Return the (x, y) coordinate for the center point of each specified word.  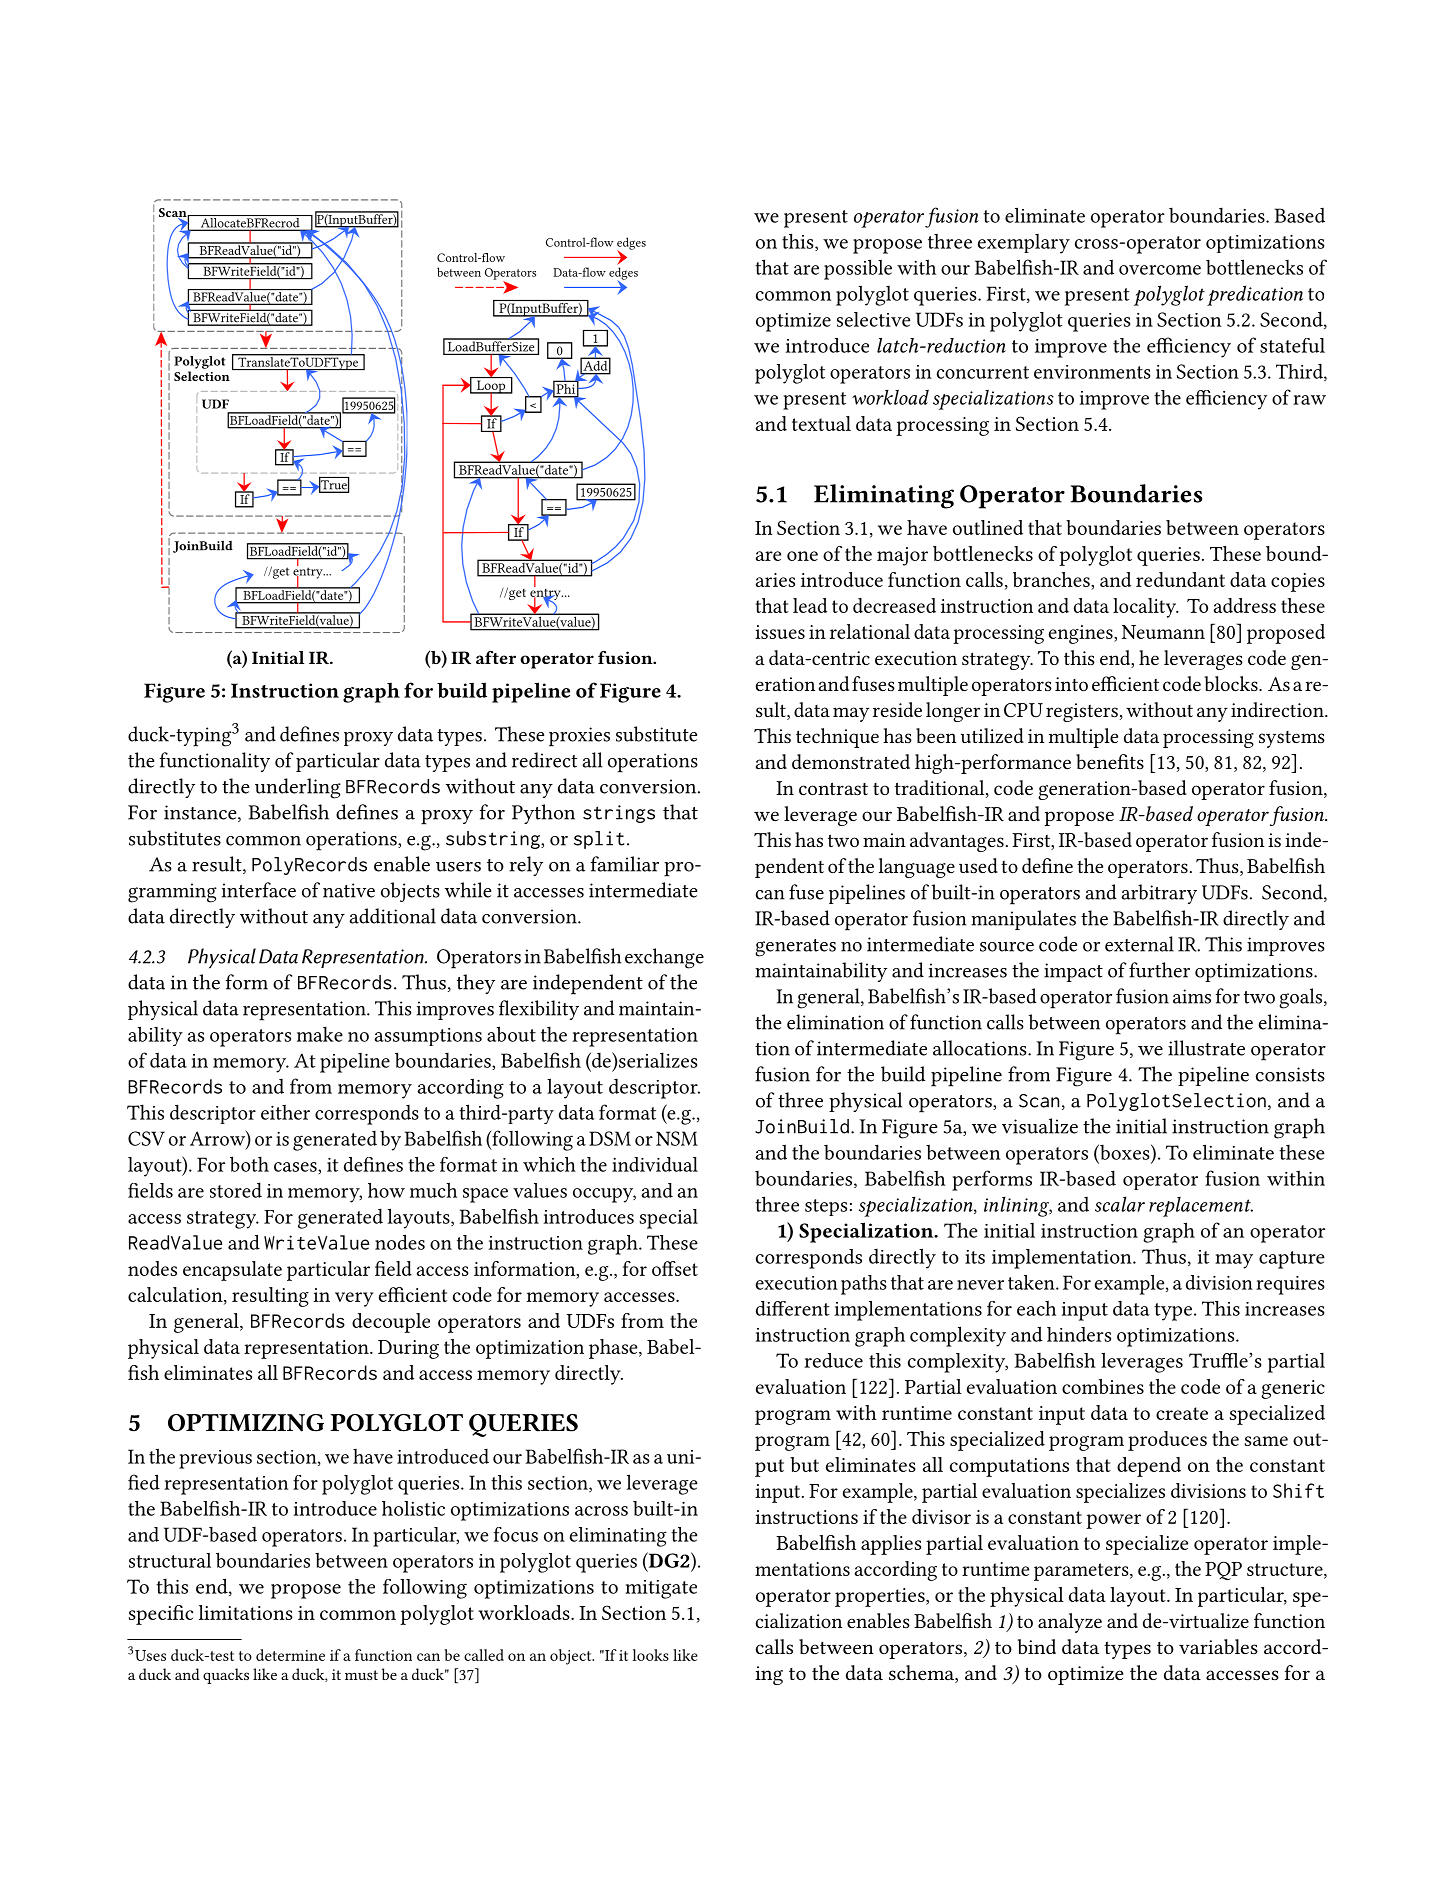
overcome (1160, 270)
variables (1218, 1646)
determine (290, 1655)
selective (874, 319)
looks (650, 1655)
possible (858, 269)
